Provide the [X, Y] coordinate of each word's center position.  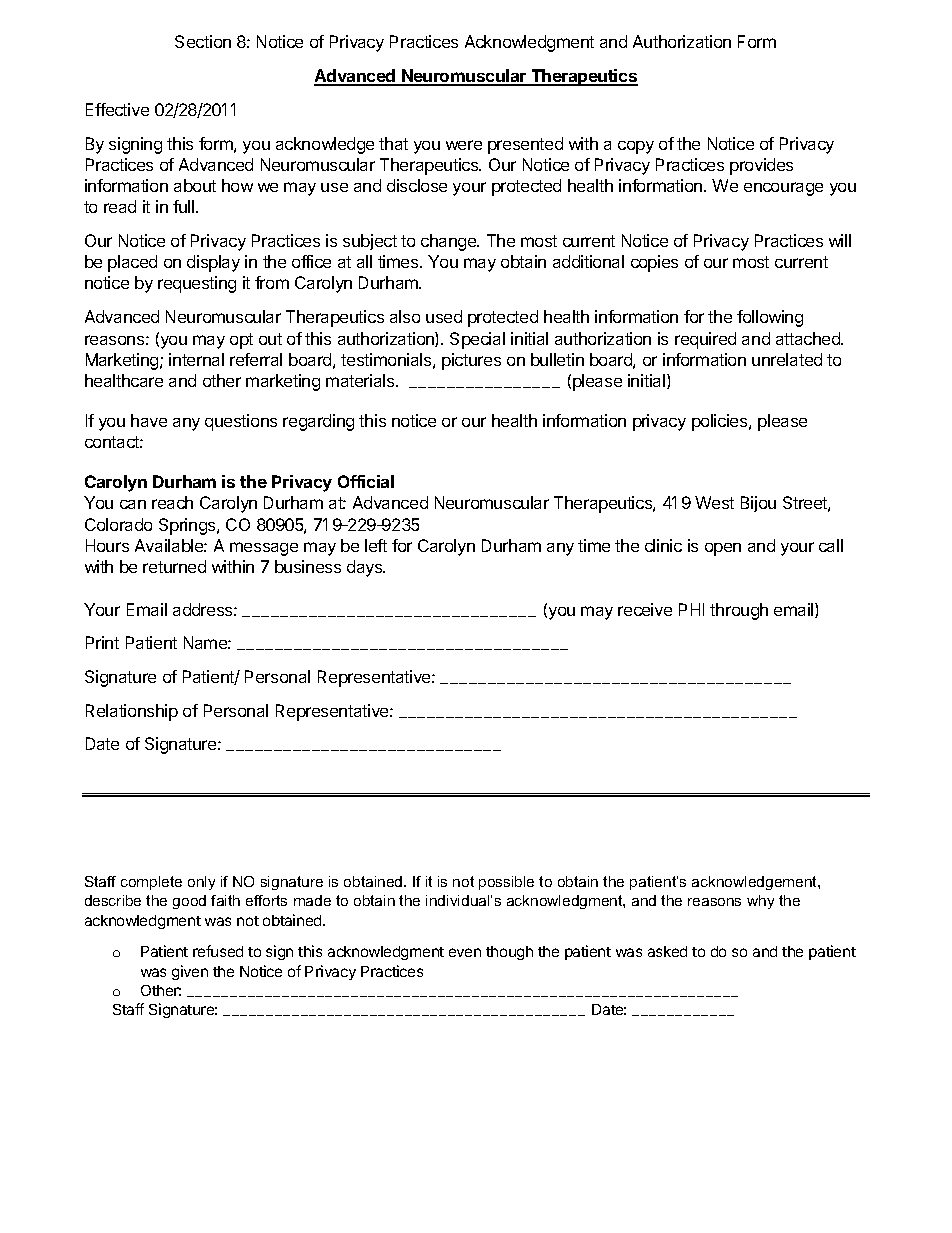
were [464, 145]
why [760, 902]
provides [761, 166]
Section [203, 41]
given [190, 972]
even [465, 952]
